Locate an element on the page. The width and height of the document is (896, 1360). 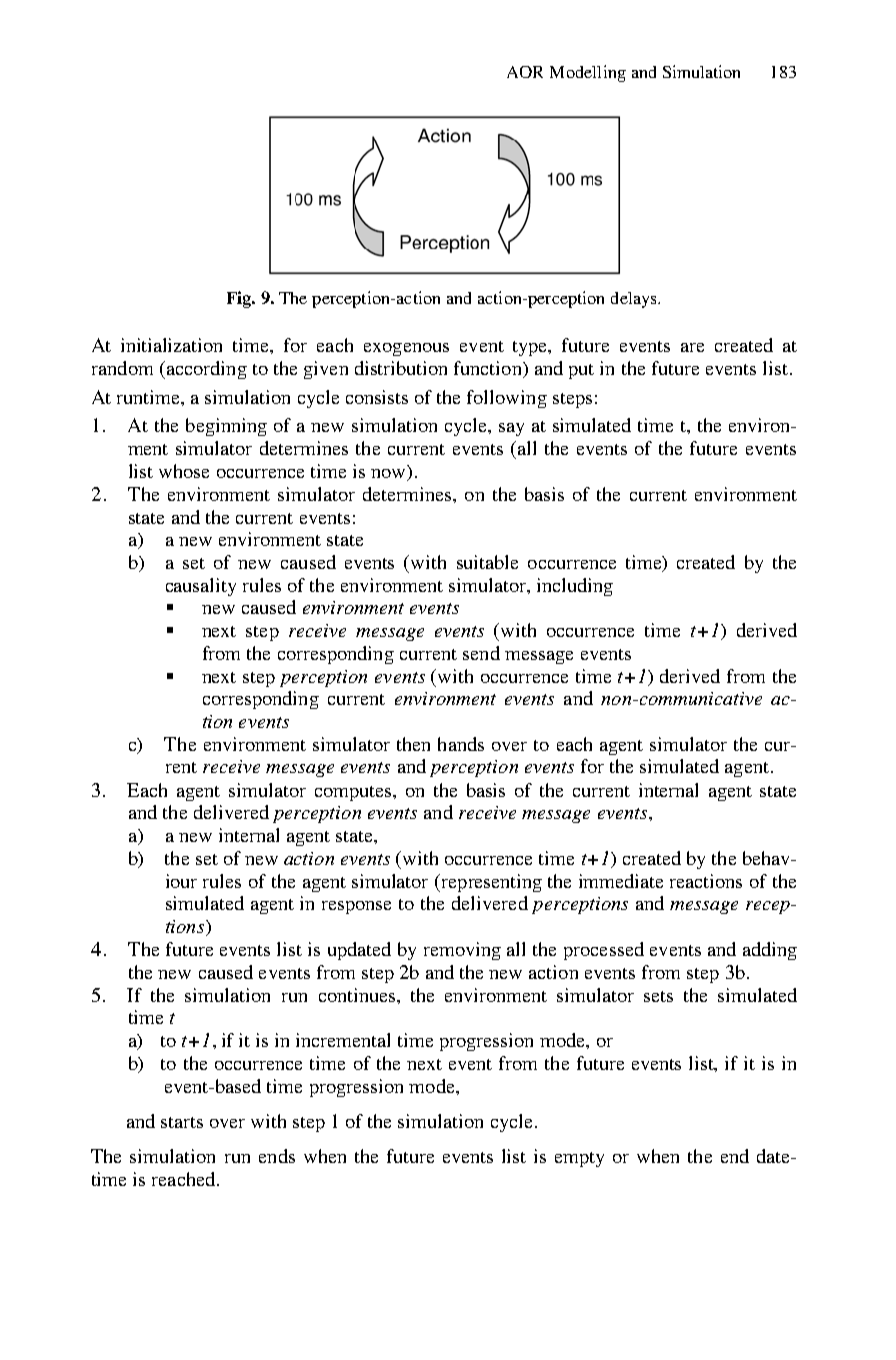
are is located at coordinates (692, 347).
